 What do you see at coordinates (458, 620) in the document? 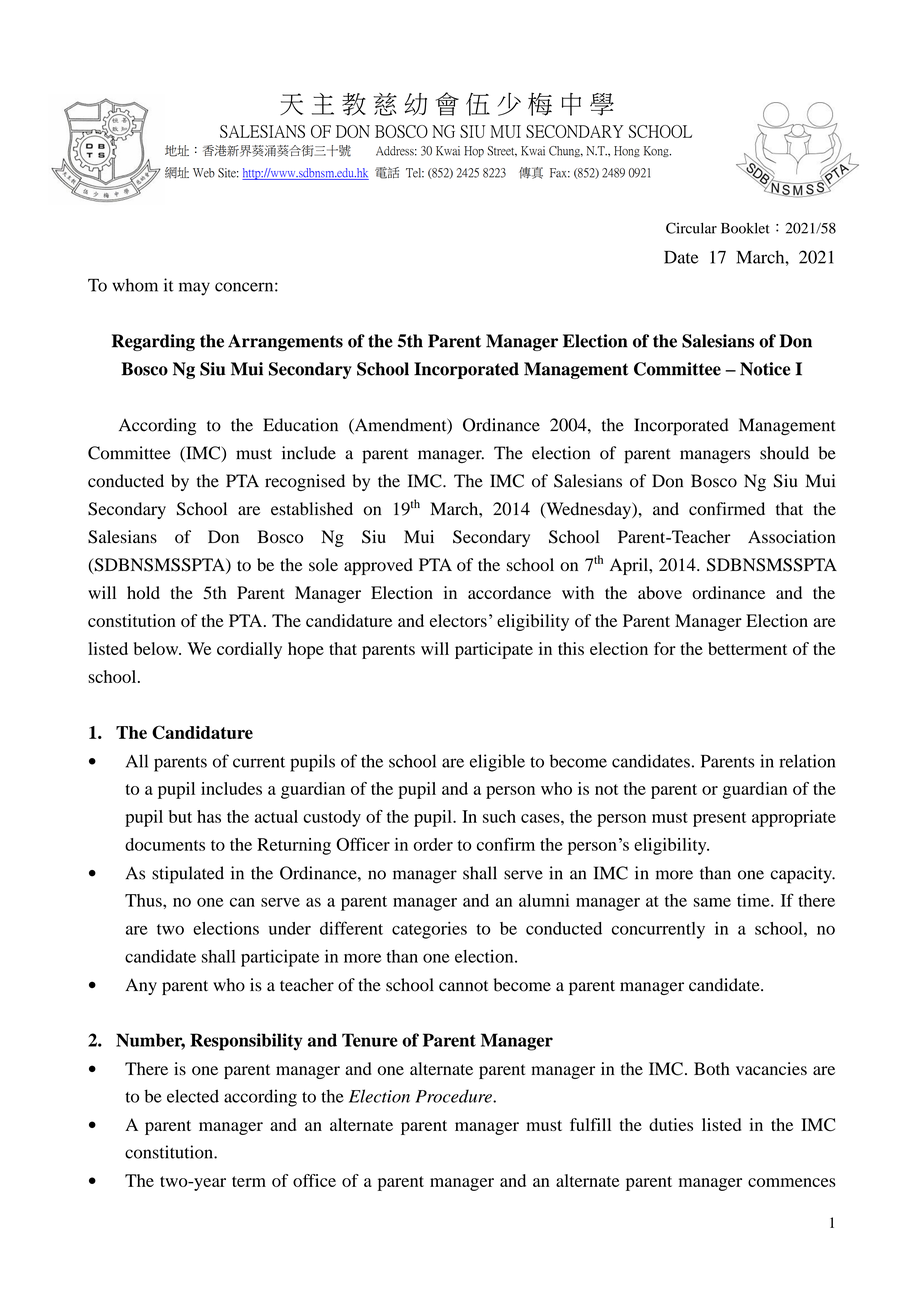
I see `electors` at bounding box center [458, 620].
